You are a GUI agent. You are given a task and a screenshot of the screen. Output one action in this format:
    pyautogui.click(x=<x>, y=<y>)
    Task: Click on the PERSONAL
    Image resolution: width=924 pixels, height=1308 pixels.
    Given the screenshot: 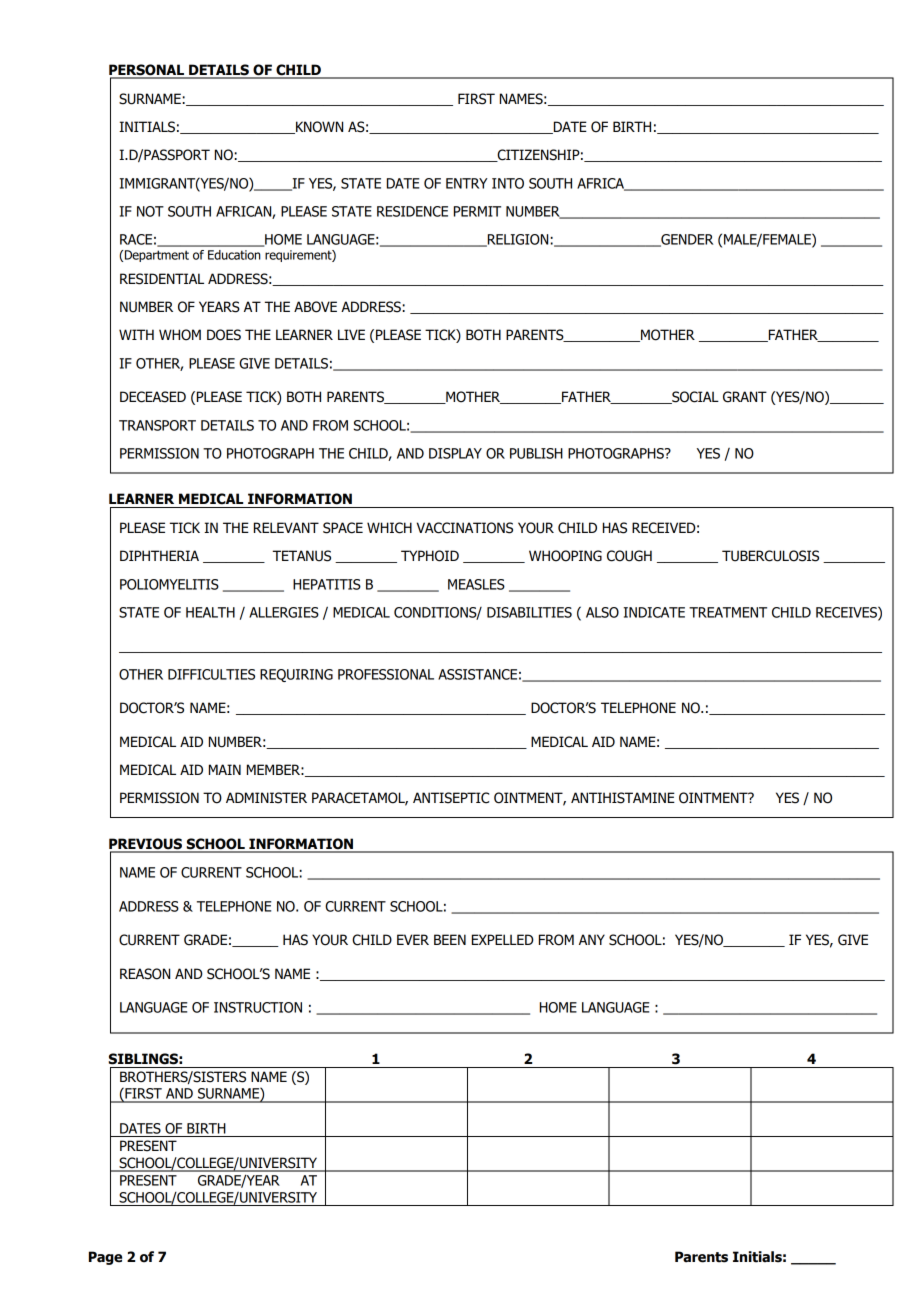 What is the action you would take?
    pyautogui.click(x=148, y=71)
